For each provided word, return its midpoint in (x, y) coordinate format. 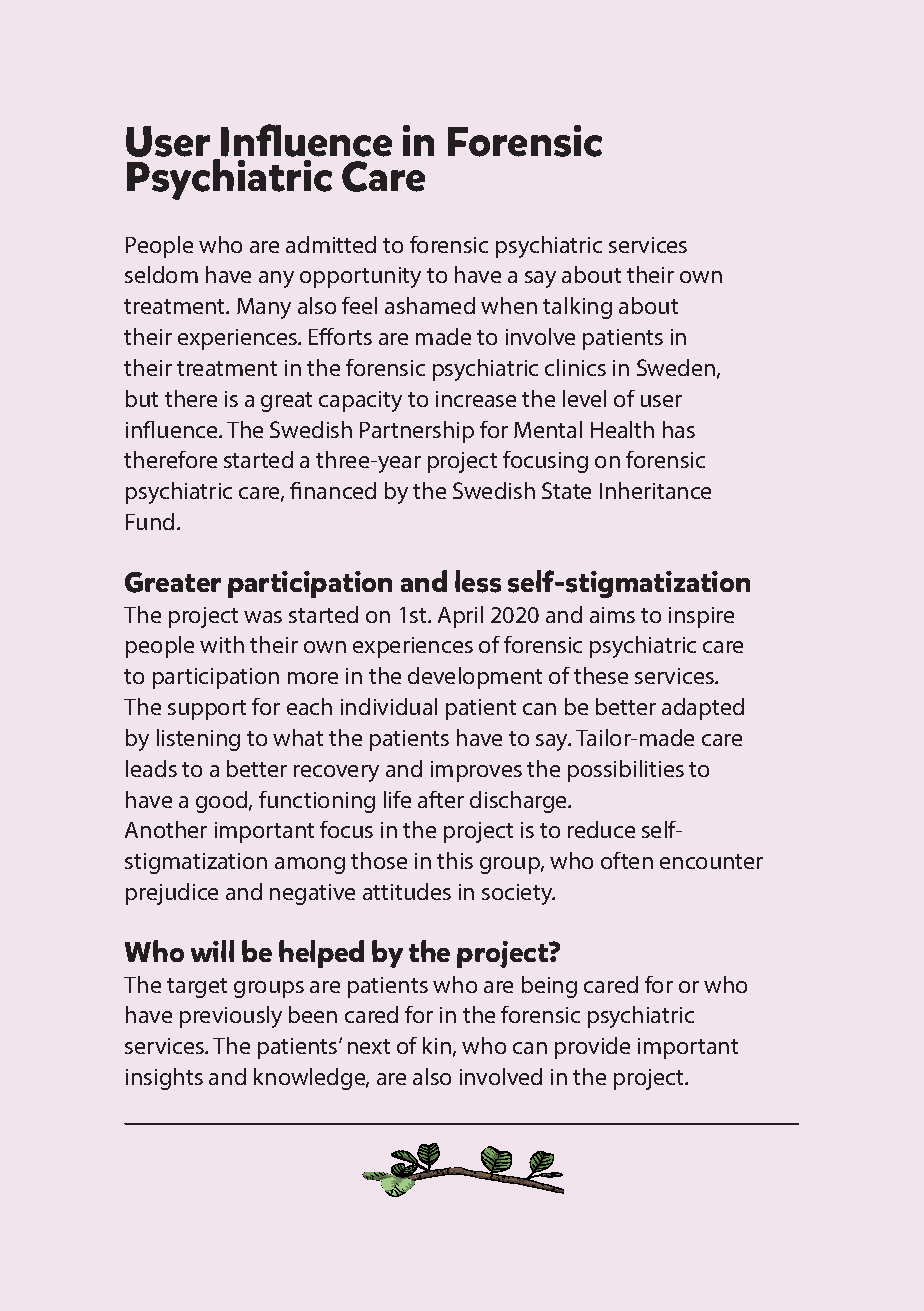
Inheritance (655, 490)
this (455, 860)
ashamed (430, 305)
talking (577, 308)
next (369, 1046)
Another (166, 829)
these (601, 675)
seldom (161, 274)
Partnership (417, 432)
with (222, 644)
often (627, 860)
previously (231, 1017)
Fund (150, 521)
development (475, 678)
